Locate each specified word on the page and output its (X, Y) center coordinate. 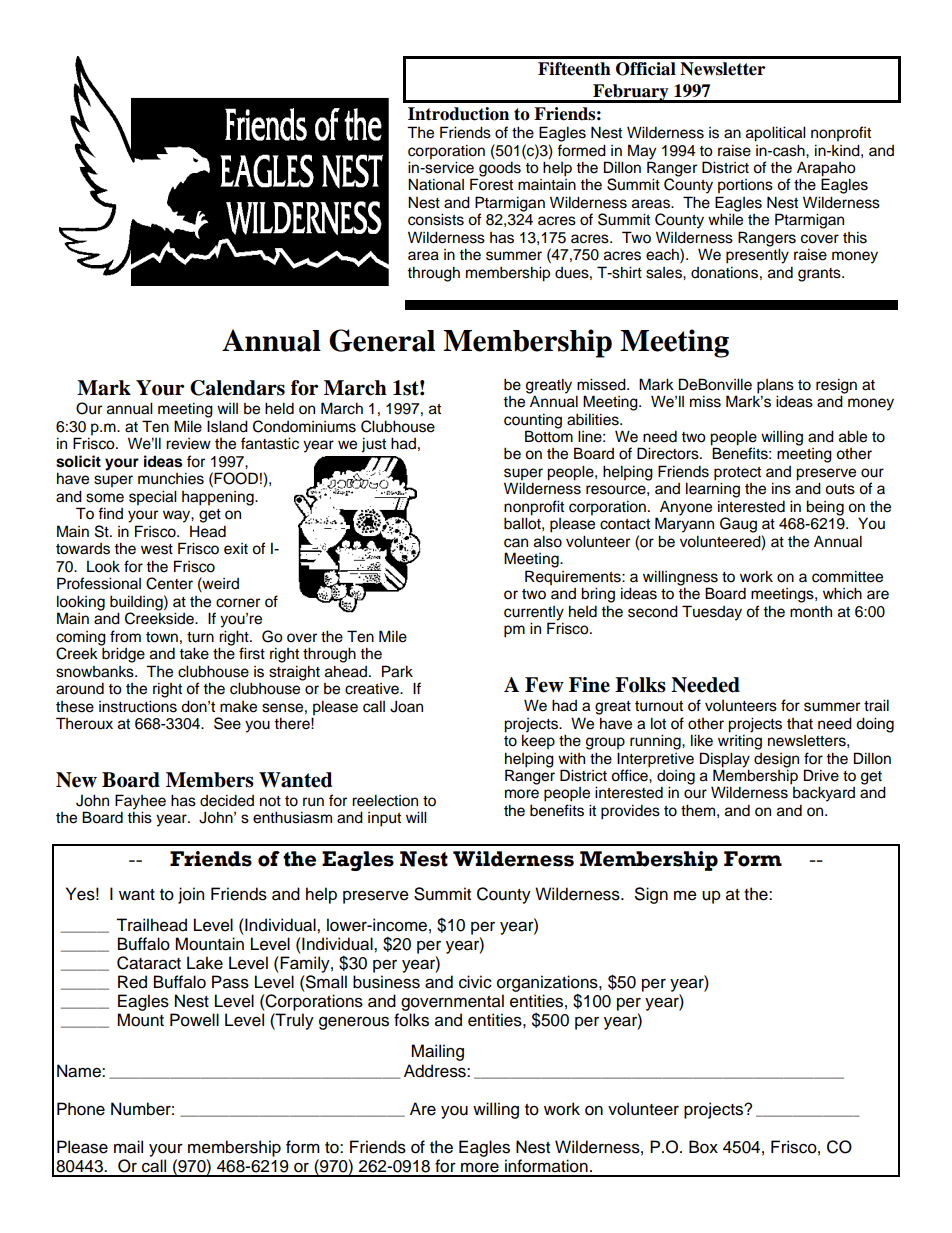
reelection (385, 800)
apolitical (776, 134)
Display (725, 760)
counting (533, 421)
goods (499, 170)
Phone (81, 1109)
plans (775, 386)
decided (227, 800)
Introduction (458, 114)
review (188, 444)
